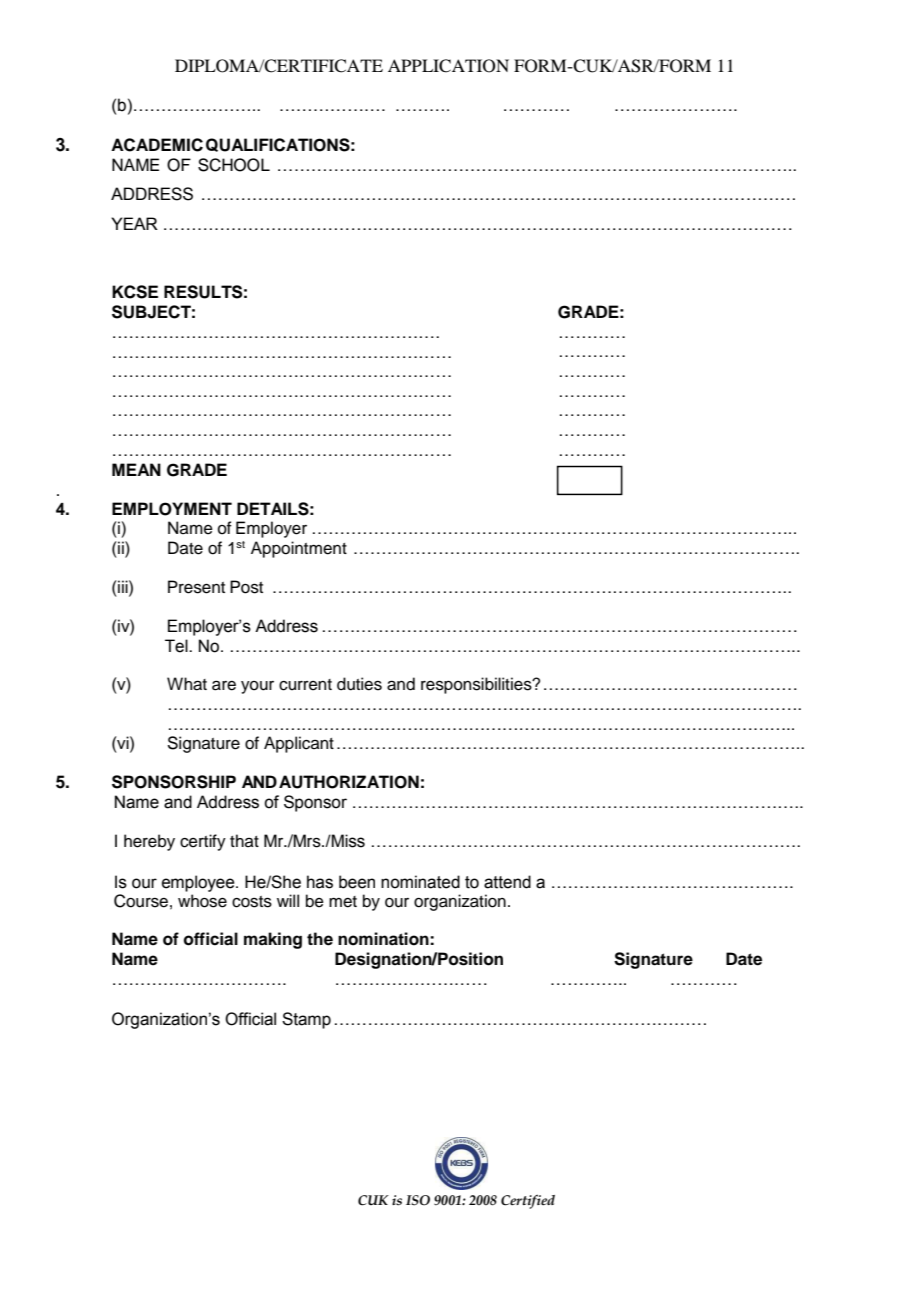 This page has width=924, height=1307. Describe the element at coordinates (359, 684) in the page. I see `duties` at that location.
